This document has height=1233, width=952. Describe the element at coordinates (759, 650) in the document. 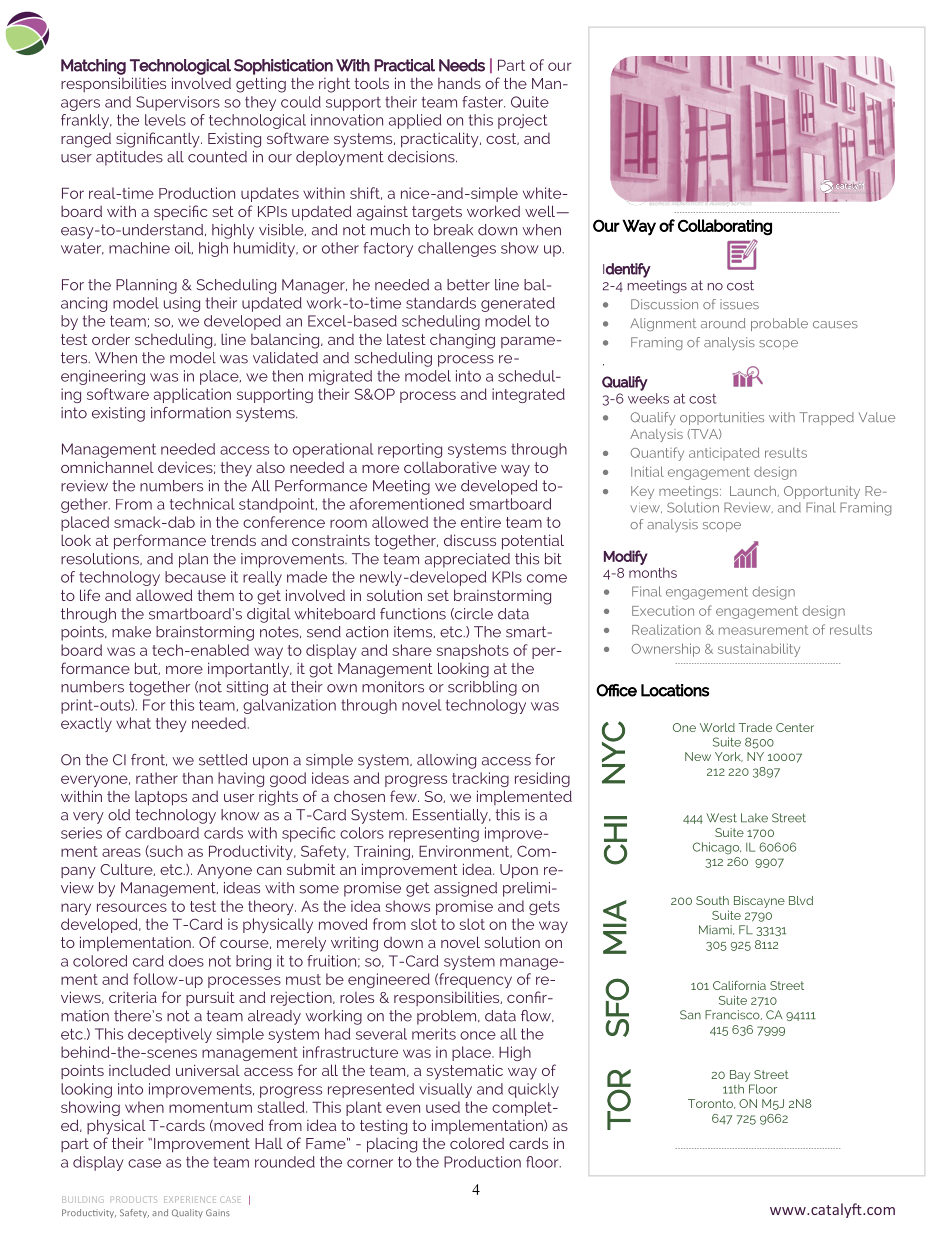

I see `sustainability` at that location.
